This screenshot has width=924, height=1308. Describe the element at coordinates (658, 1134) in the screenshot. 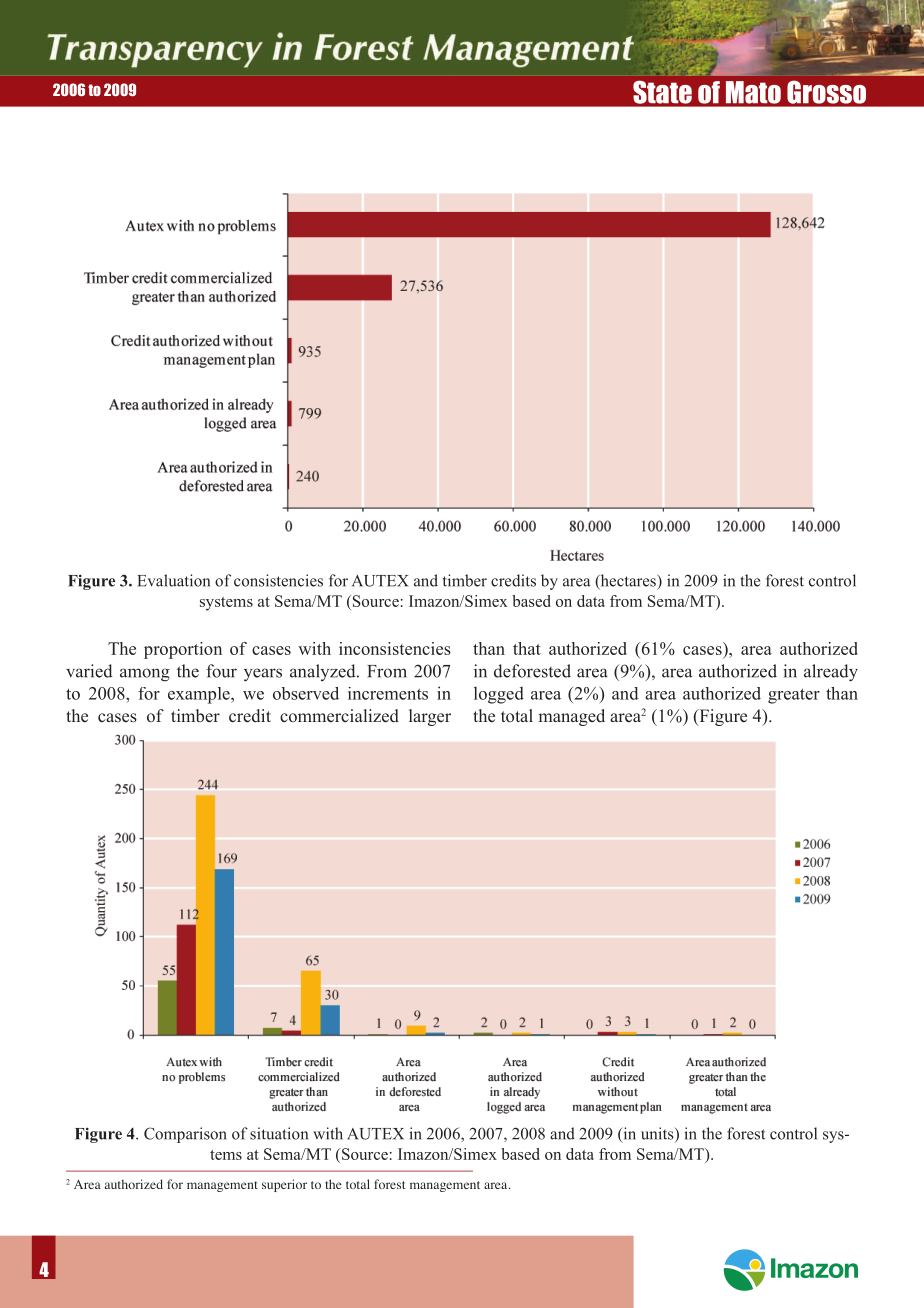

I see `units` at that location.
